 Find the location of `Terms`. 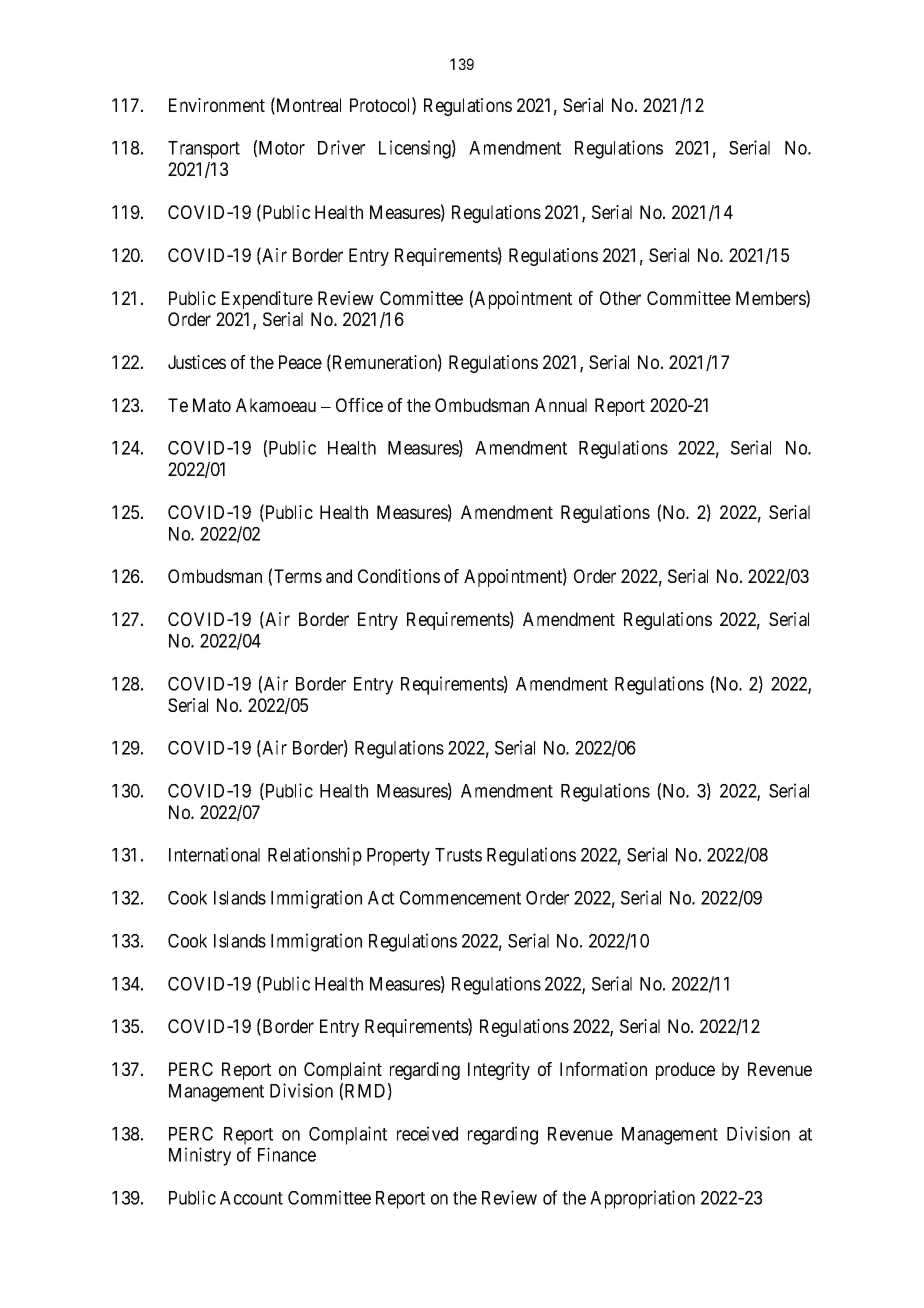

Terms is located at coordinates (298, 576).
